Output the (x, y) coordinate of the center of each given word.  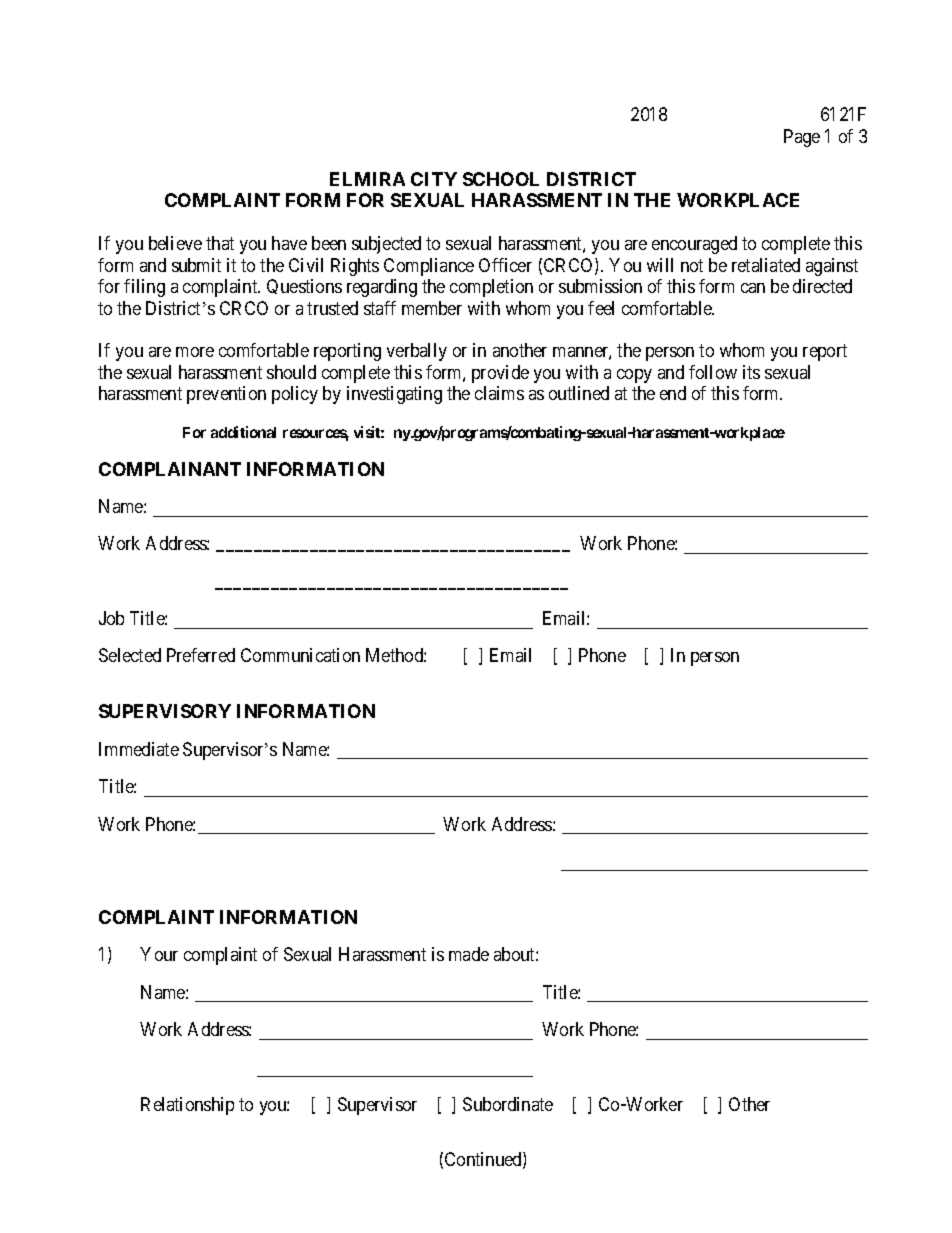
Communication (300, 655)
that (220, 243)
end (673, 393)
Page (802, 138)
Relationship (187, 1106)
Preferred (201, 655)
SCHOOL (501, 179)
